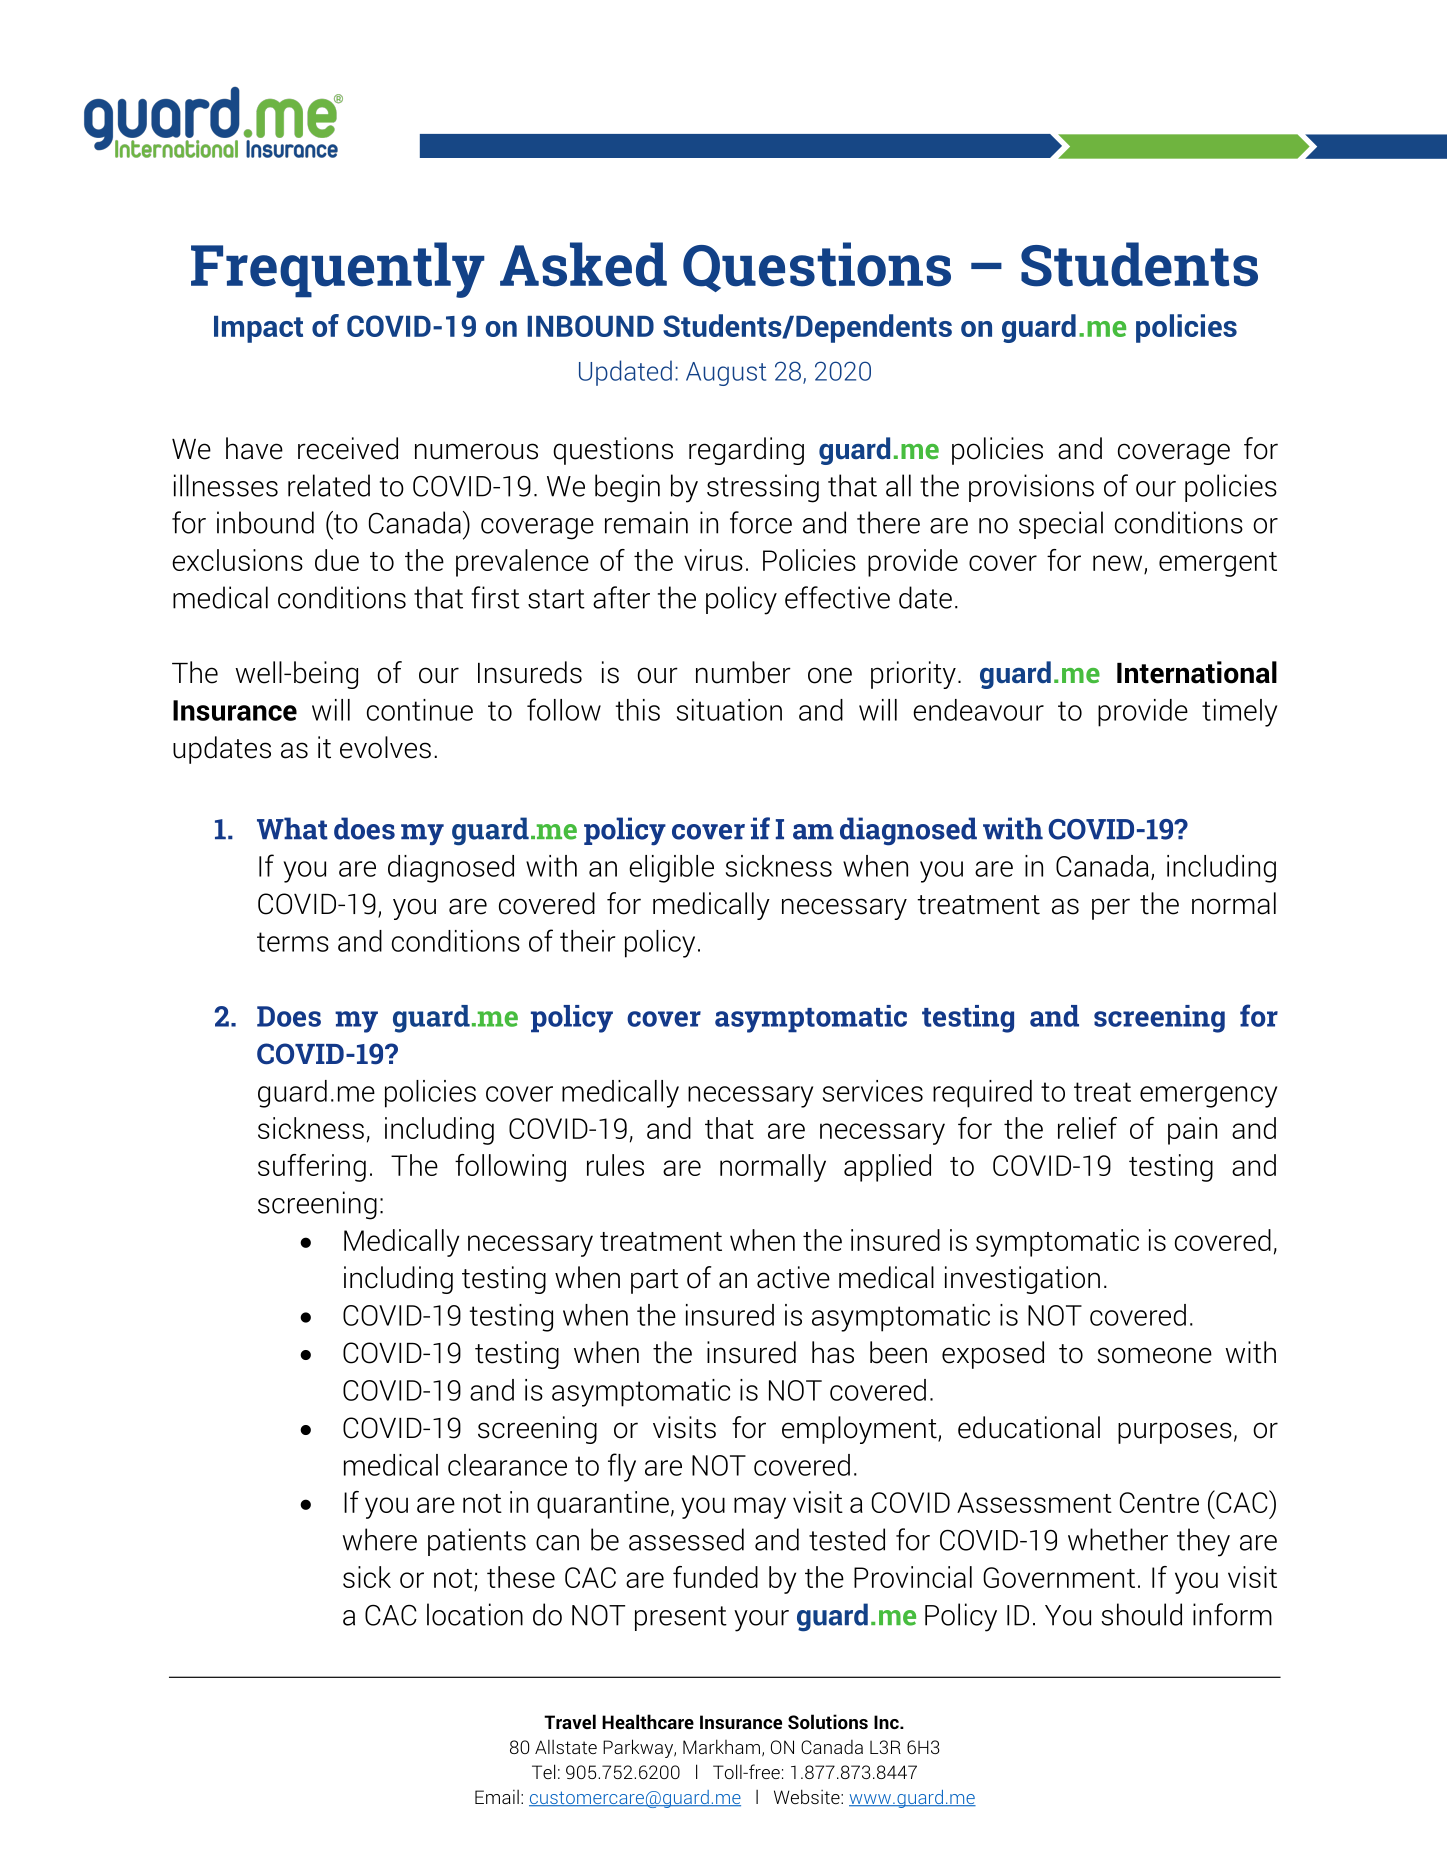 The image size is (1447, 1873). I want to click on Email, so click(497, 1797).
